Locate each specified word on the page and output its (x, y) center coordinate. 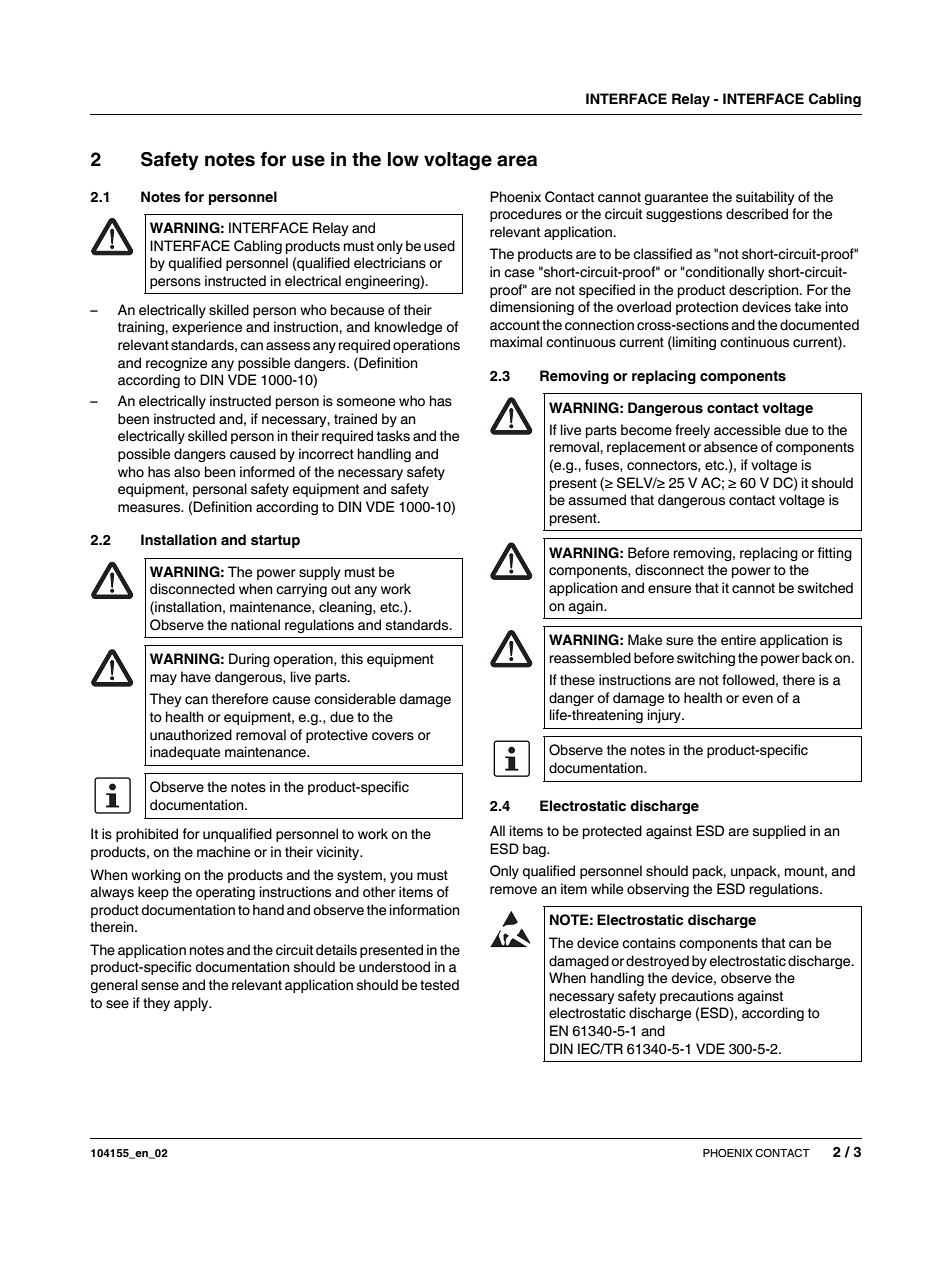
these (577, 680)
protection (707, 308)
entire (738, 640)
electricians (390, 263)
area (517, 161)
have (196, 677)
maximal (516, 342)
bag (535, 850)
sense (160, 986)
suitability (765, 198)
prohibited (147, 835)
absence (731, 447)
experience (207, 328)
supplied (779, 832)
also (187, 472)
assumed (597, 500)
